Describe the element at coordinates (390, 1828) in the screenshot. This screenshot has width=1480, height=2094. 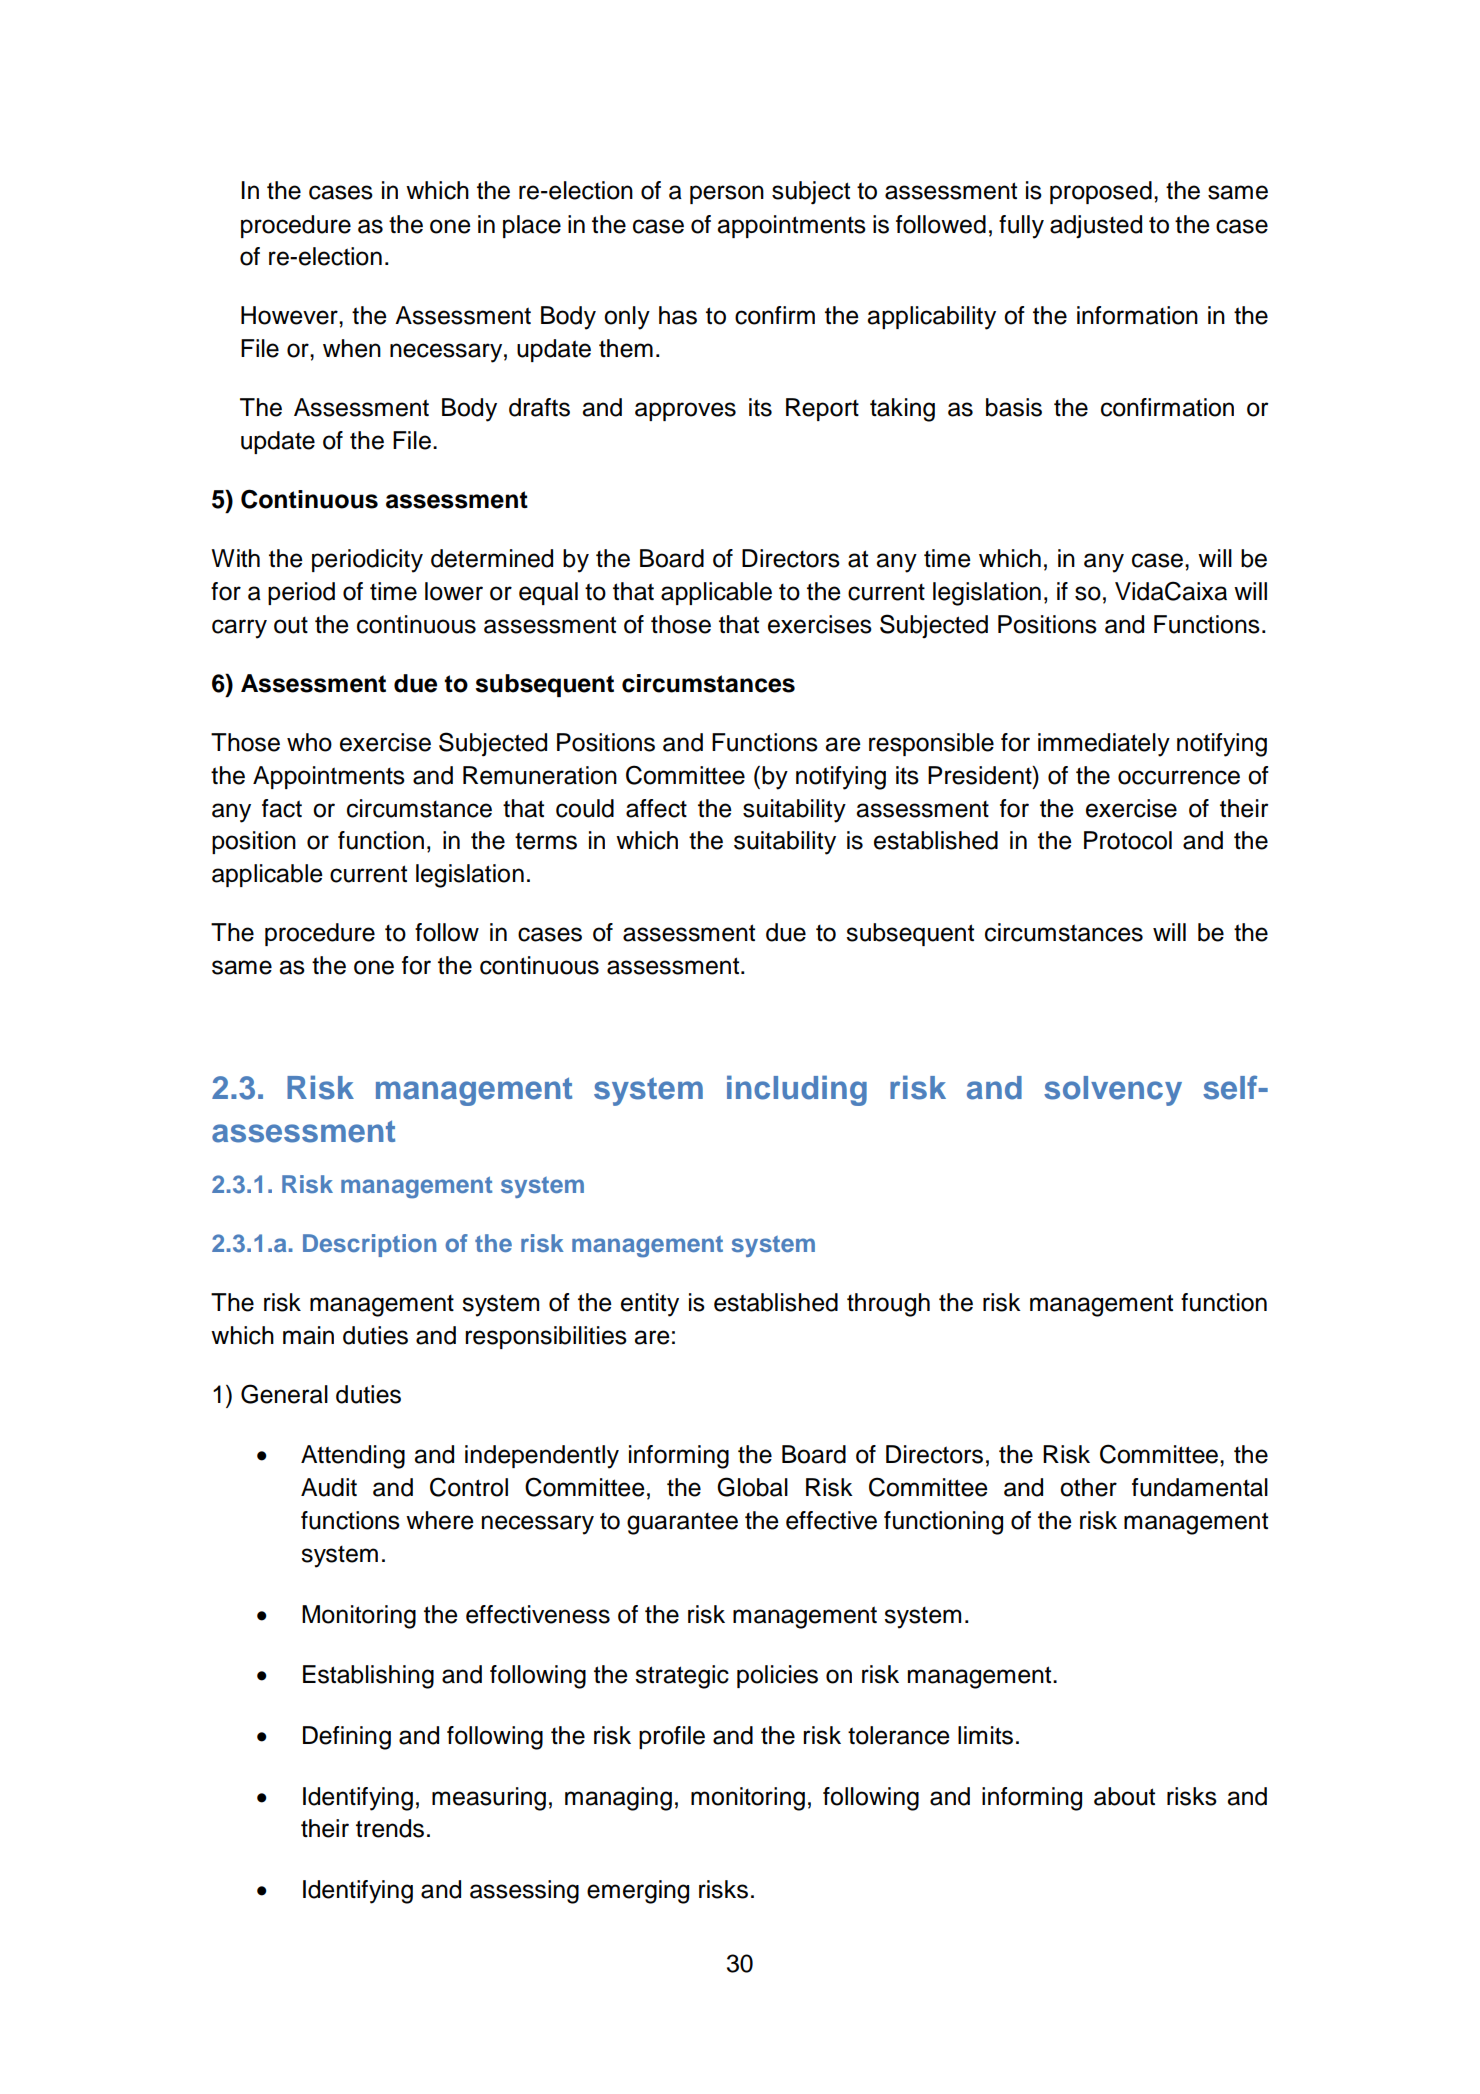
I see `trends` at that location.
